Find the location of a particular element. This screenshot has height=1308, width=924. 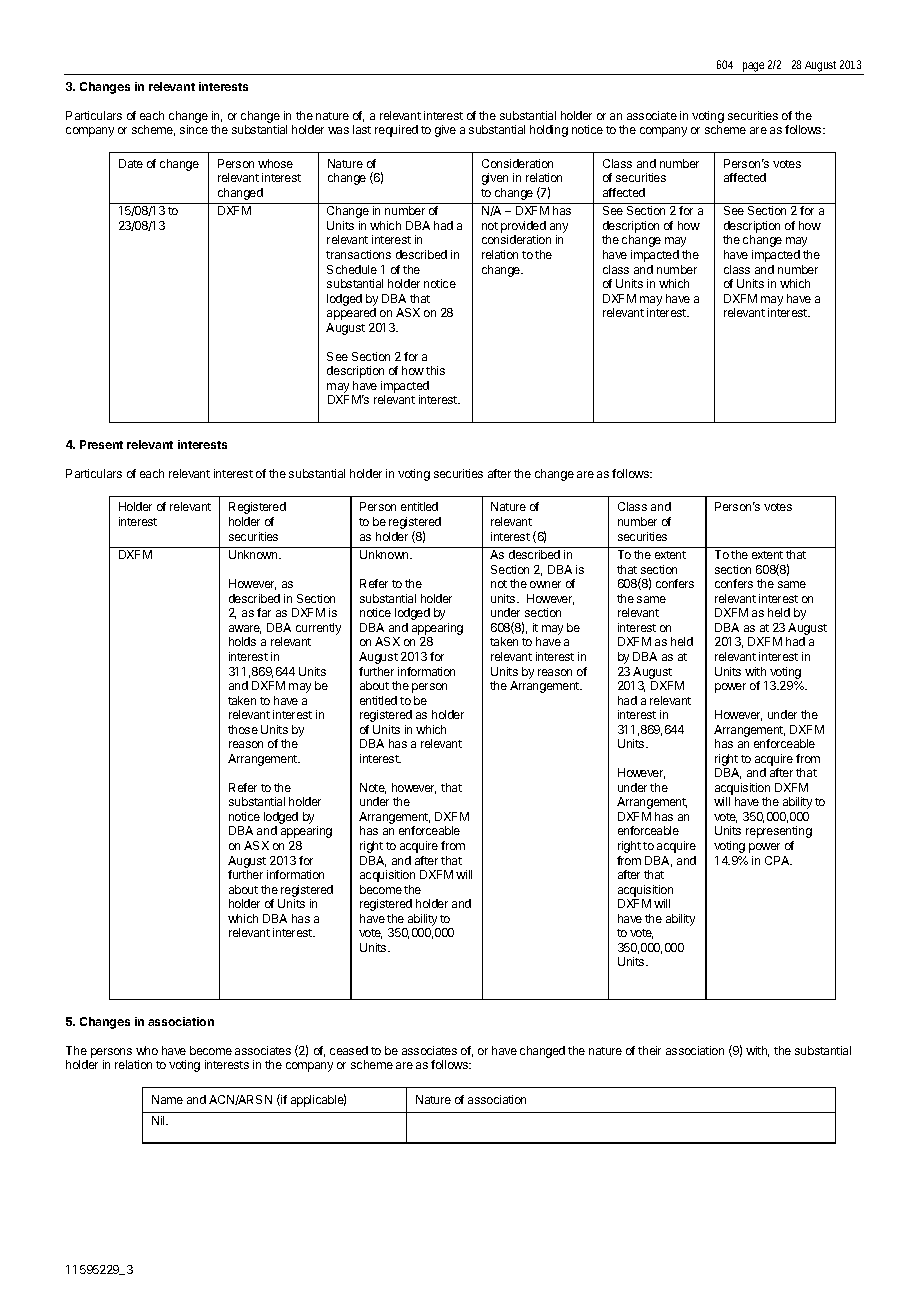

owner is located at coordinates (545, 584).
